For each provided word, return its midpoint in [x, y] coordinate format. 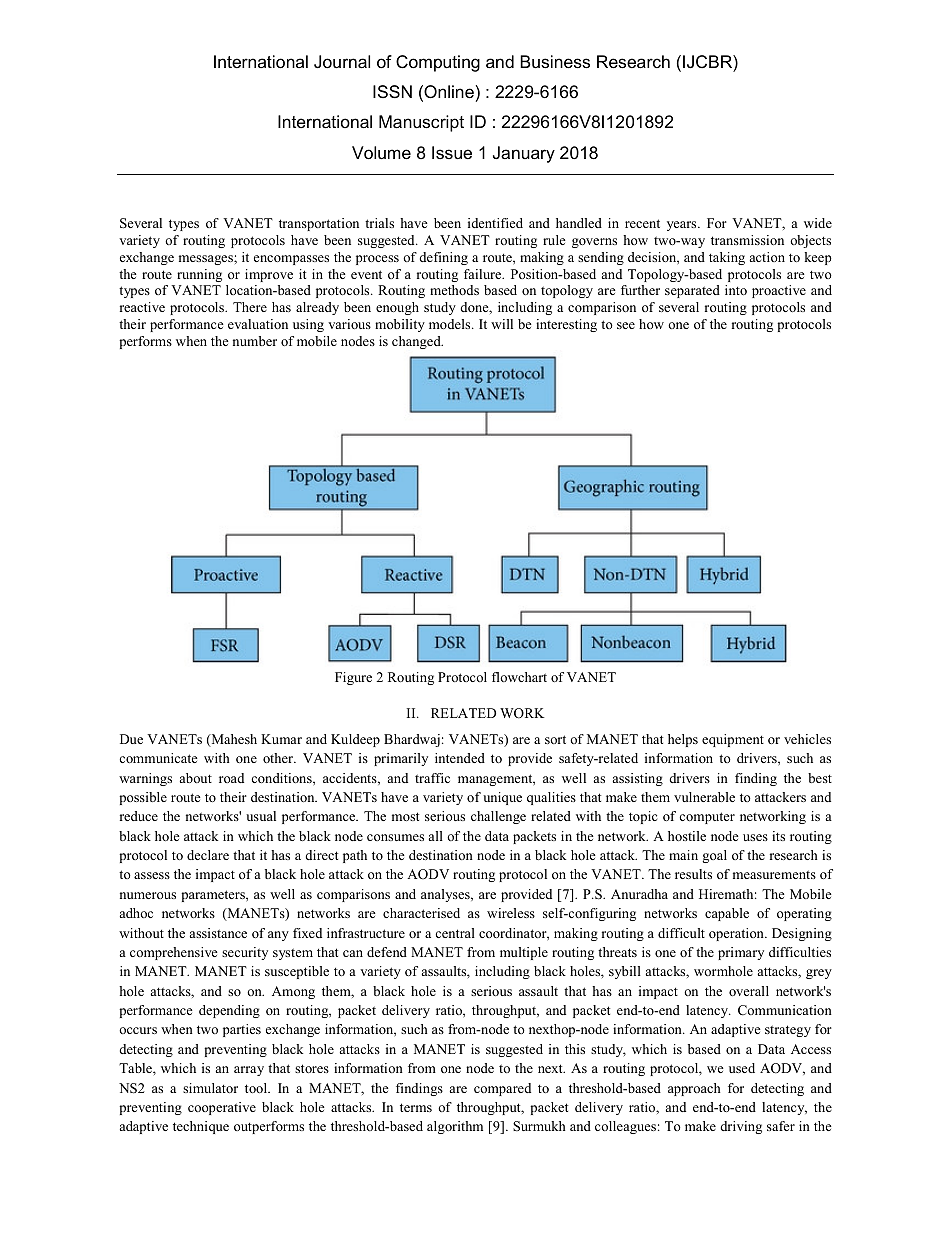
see [626, 325]
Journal [342, 62]
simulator [210, 1088]
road [231, 778]
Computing [438, 63]
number [255, 341]
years [683, 226]
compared [502, 1089]
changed [417, 342]
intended [460, 758]
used [742, 1068]
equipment [733, 740]
